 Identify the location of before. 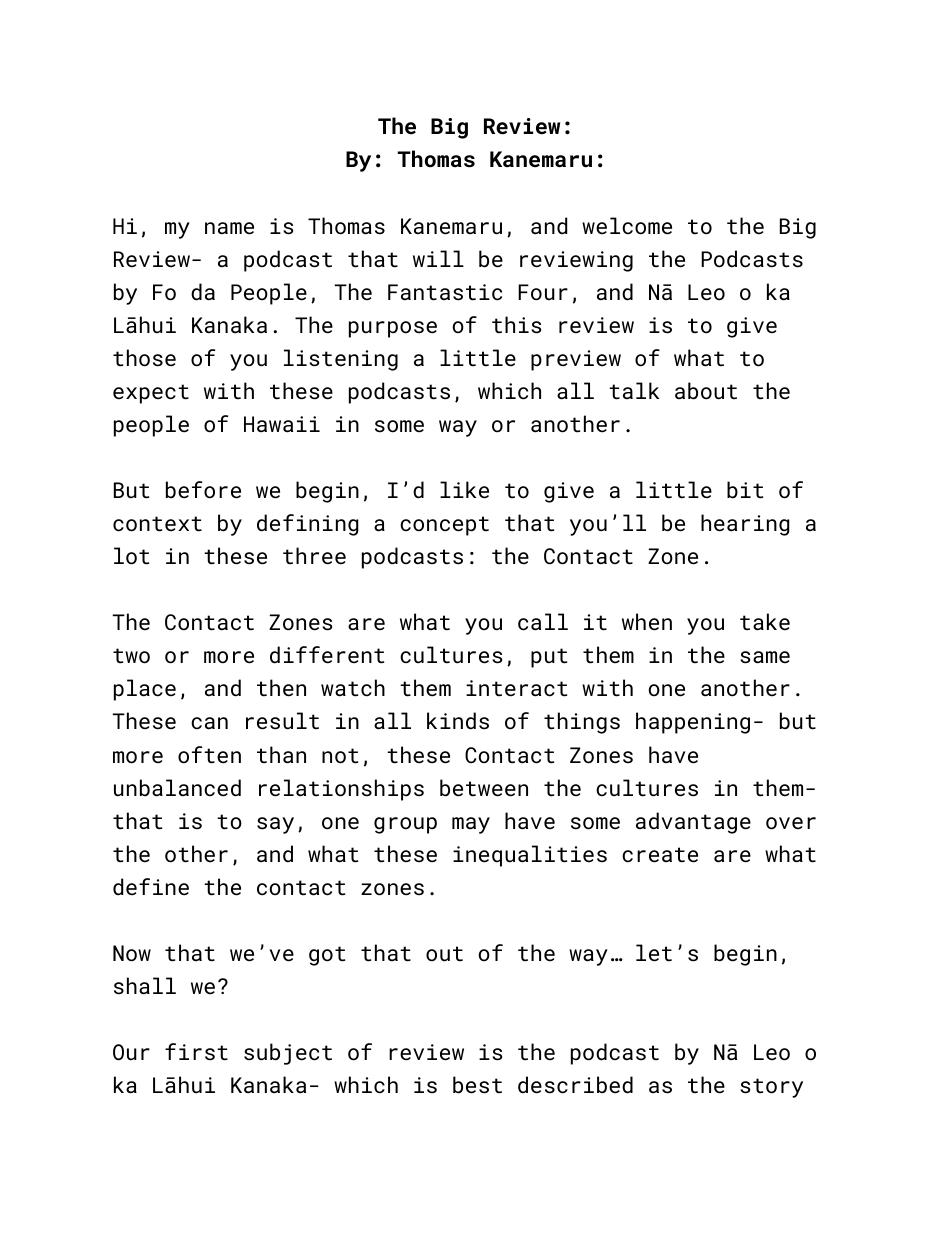
(203, 490).
